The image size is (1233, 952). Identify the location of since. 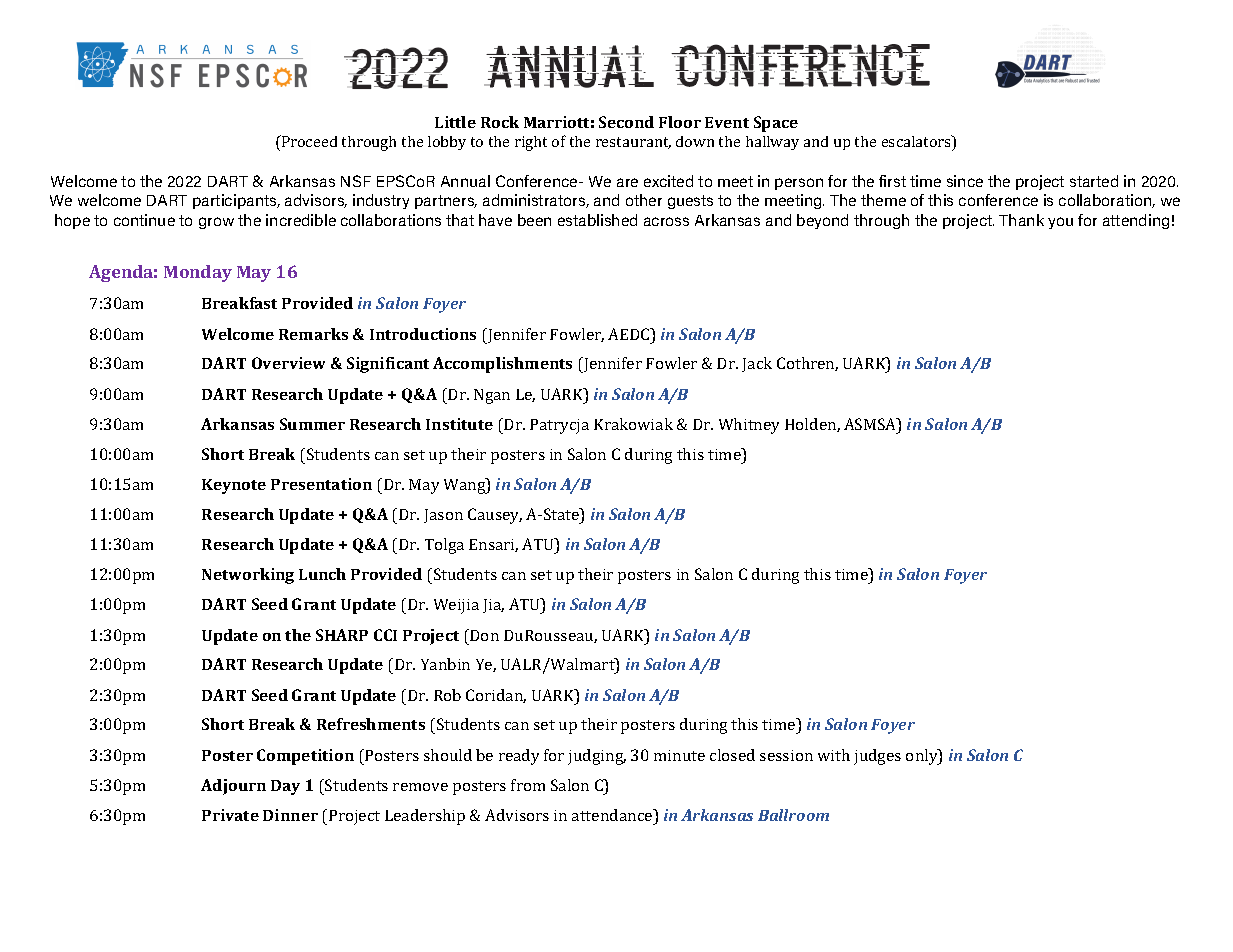
(965, 181).
